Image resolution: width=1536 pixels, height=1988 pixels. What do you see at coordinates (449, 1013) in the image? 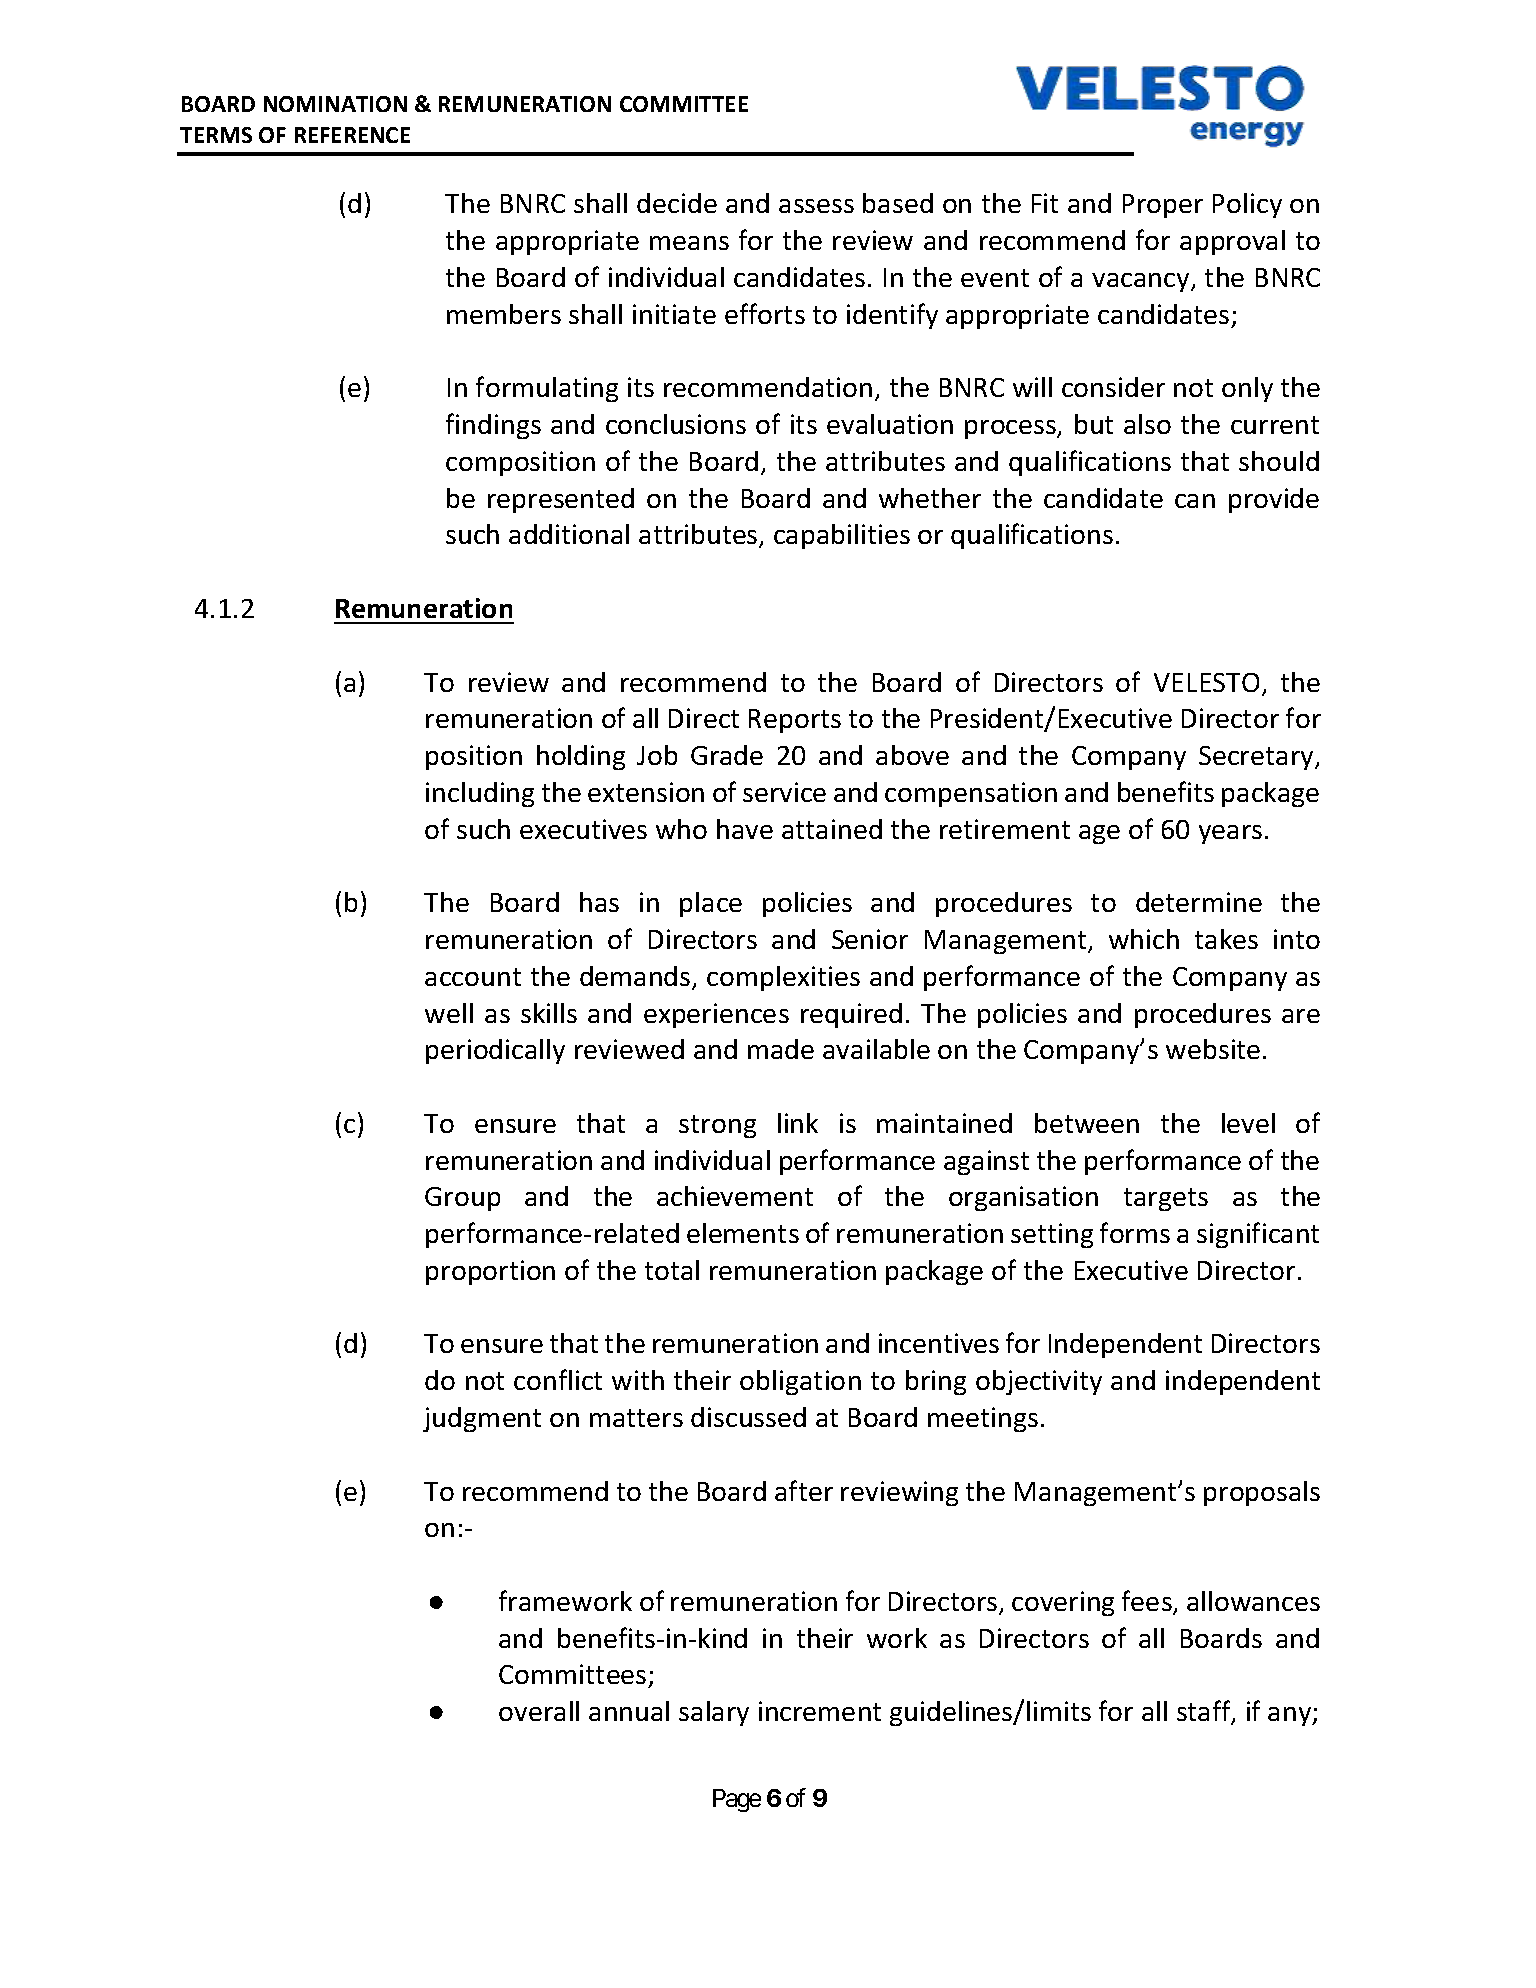
I see `well` at bounding box center [449, 1013].
